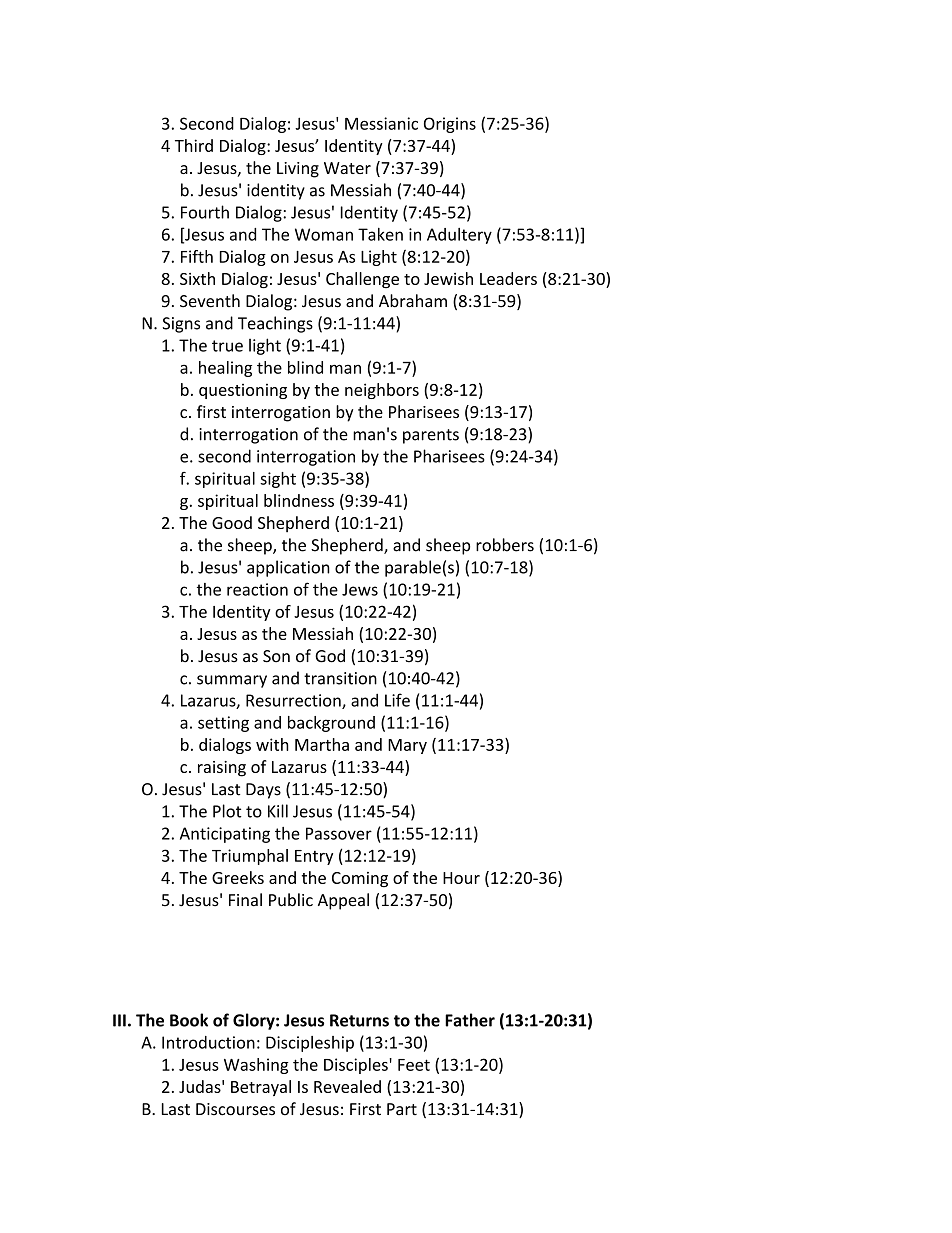 The height and width of the screenshot is (1233, 952). What do you see at coordinates (461, 878) in the screenshot?
I see `Hour` at bounding box center [461, 878].
